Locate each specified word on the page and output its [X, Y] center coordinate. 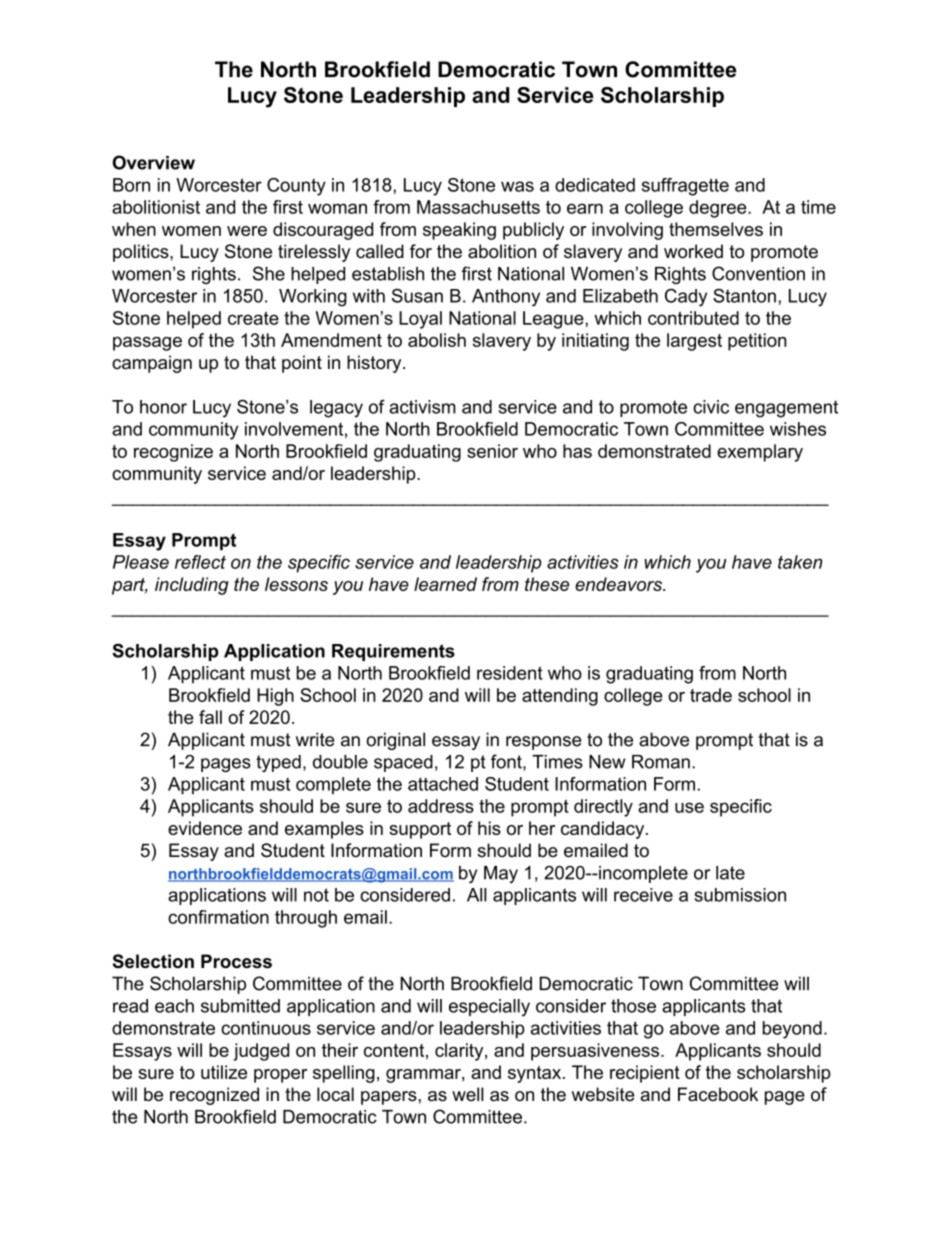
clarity [459, 1052]
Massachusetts [478, 207]
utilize [224, 1072]
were [247, 231]
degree [718, 209]
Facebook [718, 1094]
